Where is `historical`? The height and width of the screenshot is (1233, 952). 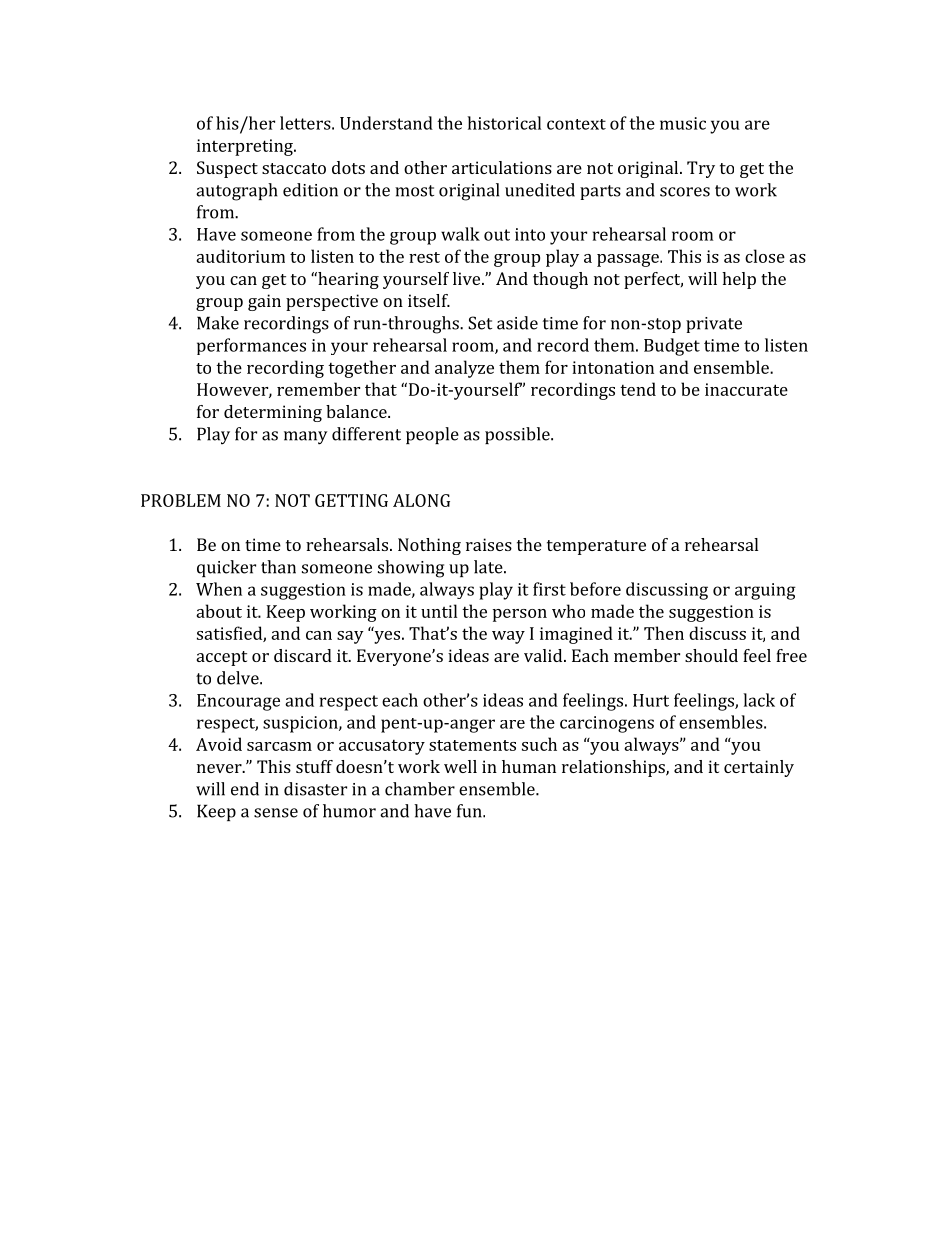
historical is located at coordinates (504, 123).
